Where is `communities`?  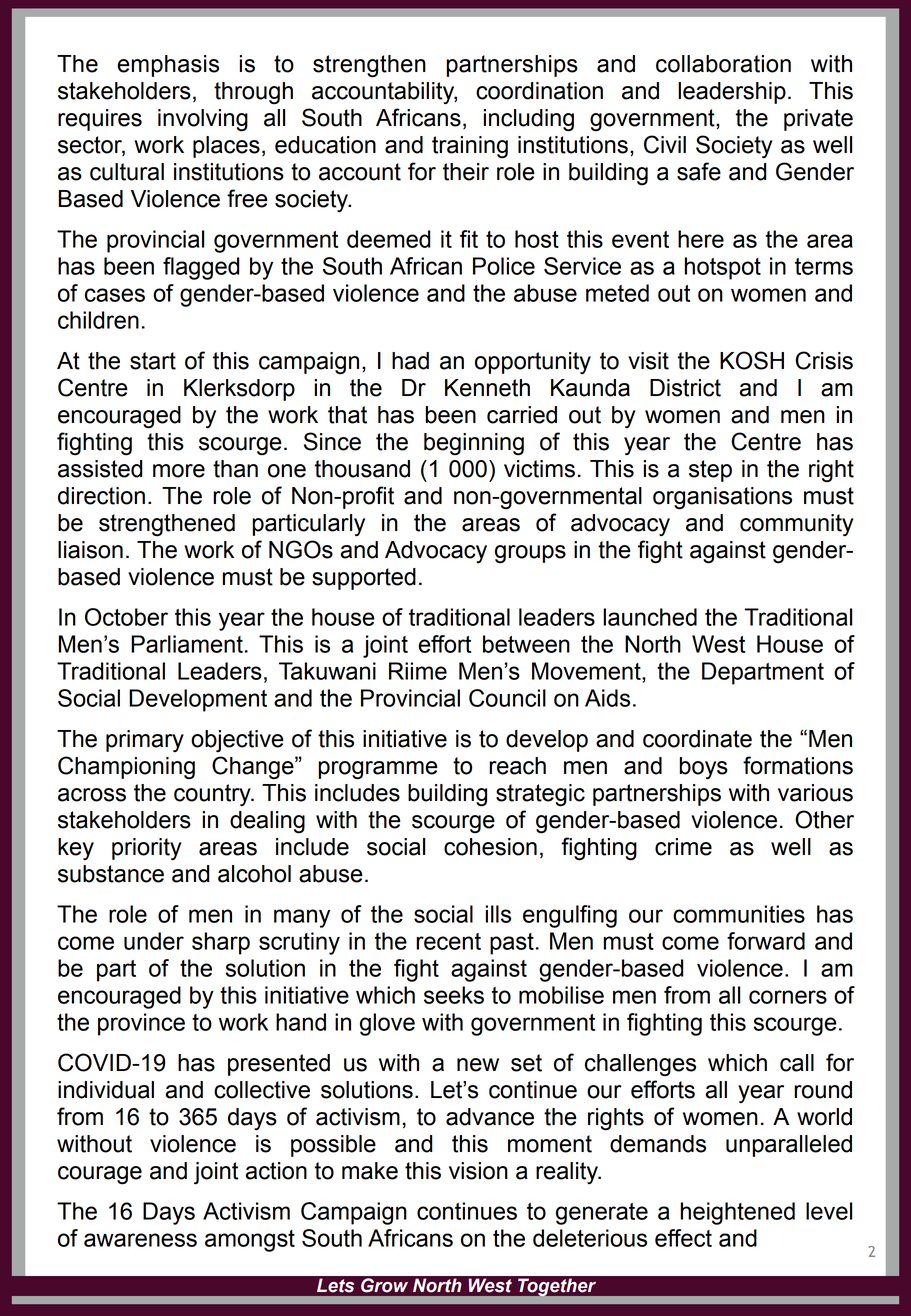 communities is located at coordinates (739, 914).
